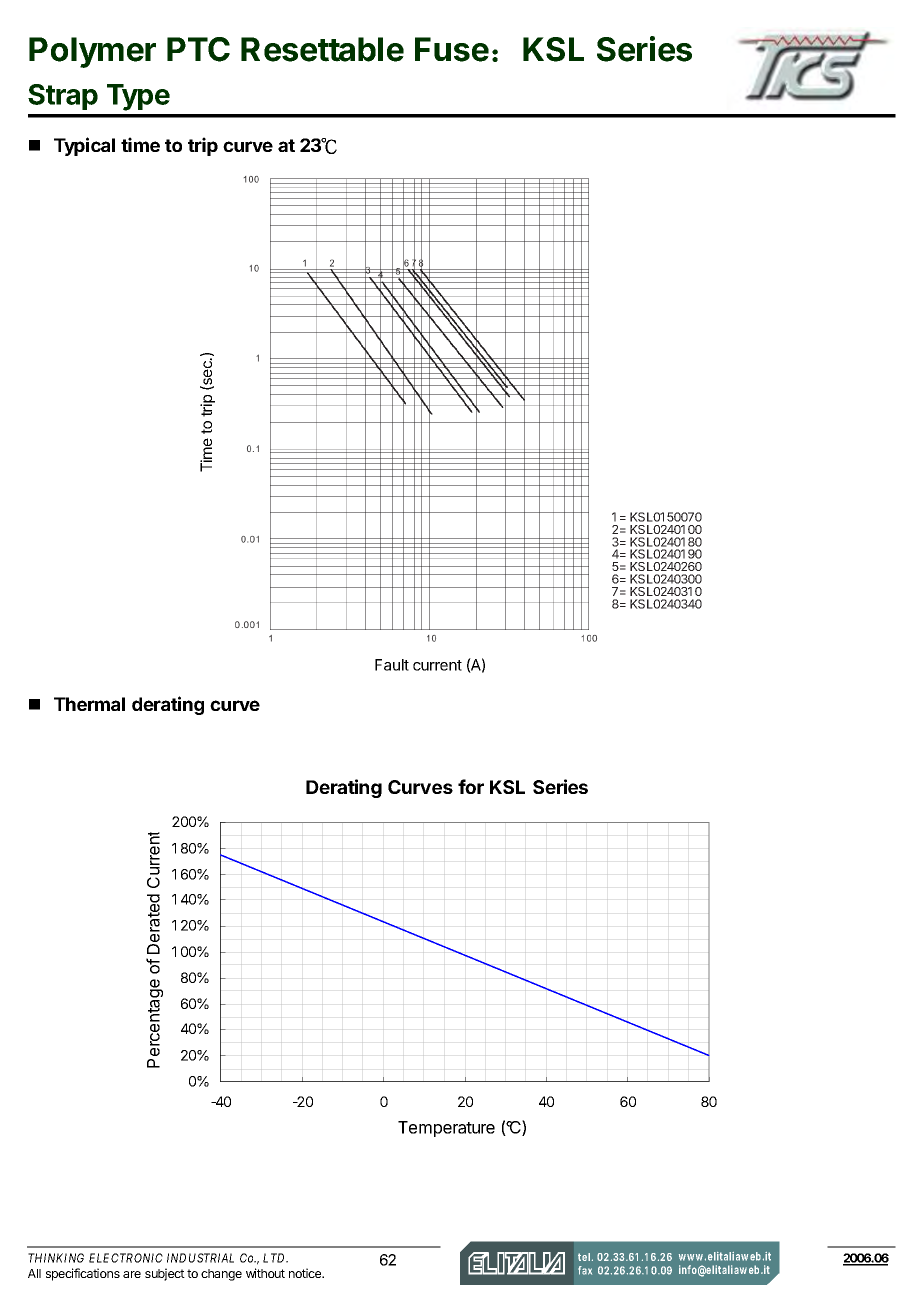  Describe the element at coordinates (92, 52) in the screenshot. I see `Polymer` at that location.
